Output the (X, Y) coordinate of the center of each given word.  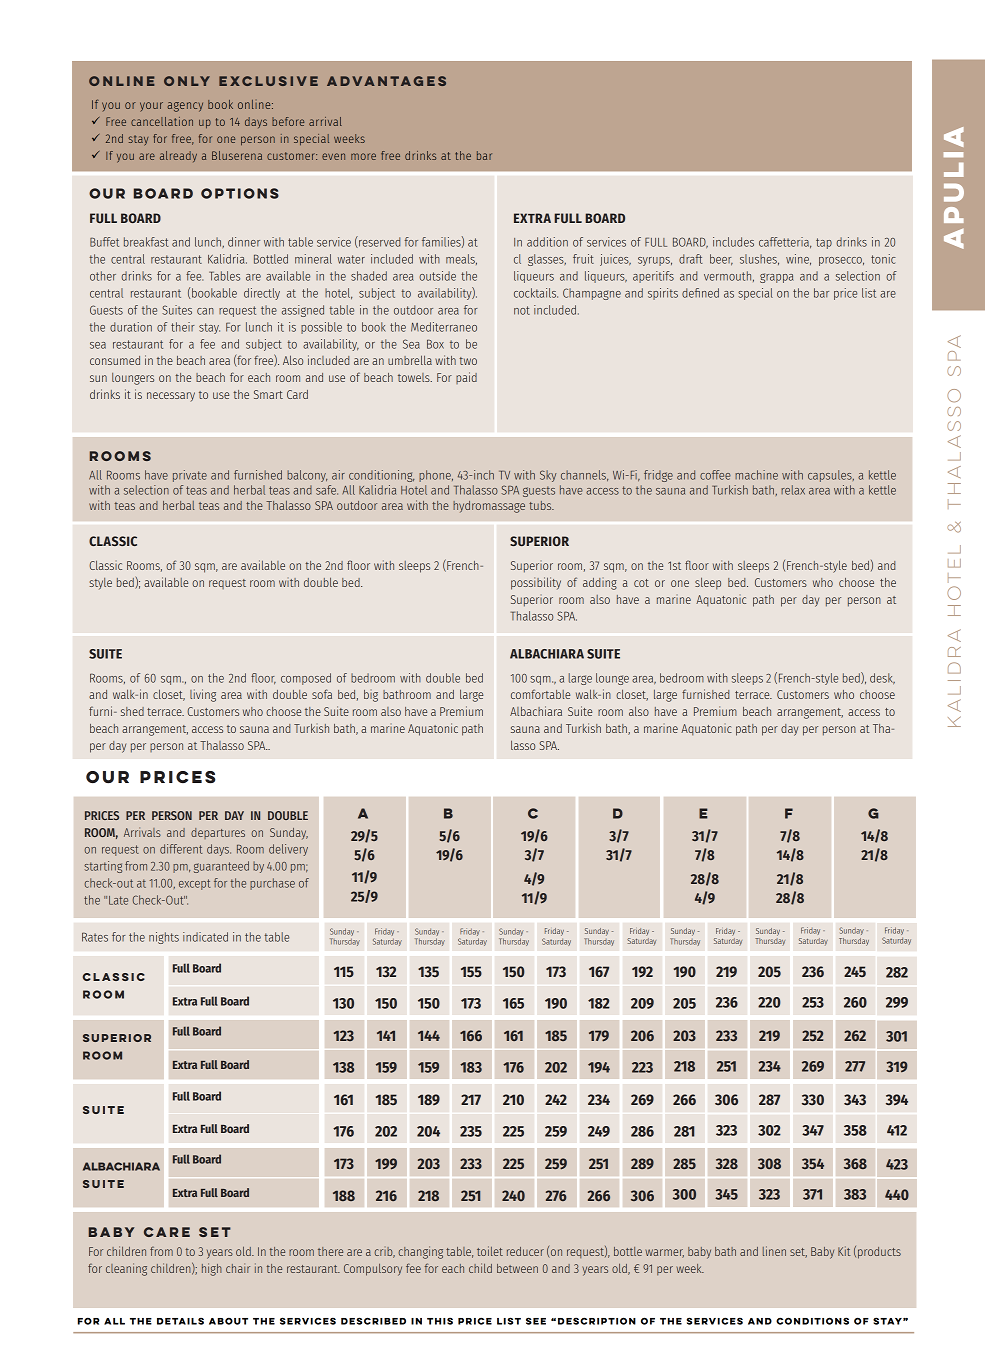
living (203, 695)
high (212, 1269)
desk (882, 678)
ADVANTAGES (386, 81)
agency (185, 107)
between (517, 1268)
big (371, 696)
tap (824, 243)
